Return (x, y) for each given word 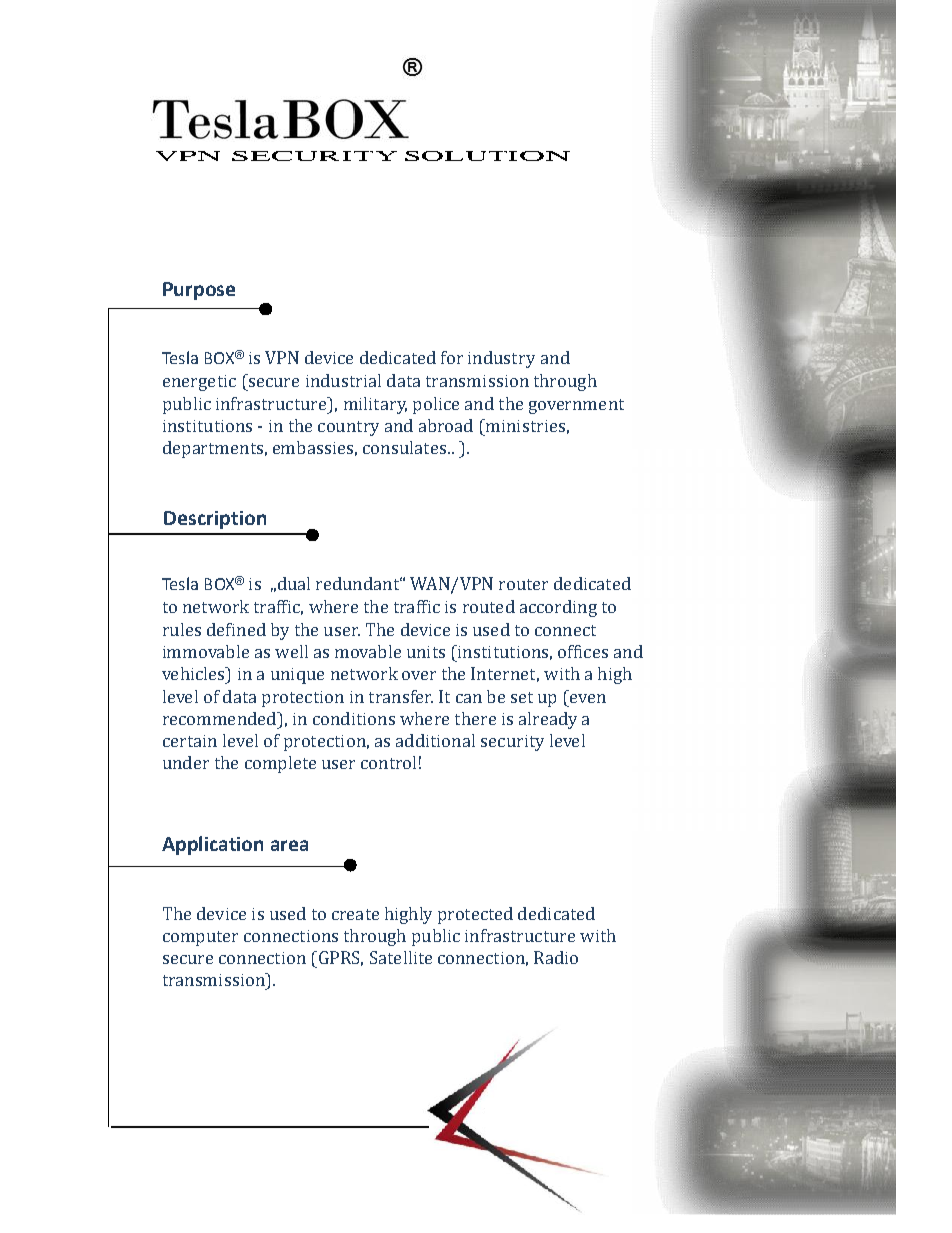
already (548, 720)
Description (215, 520)
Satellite (401, 957)
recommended (221, 718)
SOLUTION (487, 156)
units (426, 652)
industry (501, 359)
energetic (199, 383)
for (452, 357)
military (375, 405)
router (523, 584)
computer (200, 938)
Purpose (199, 291)
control (388, 762)
